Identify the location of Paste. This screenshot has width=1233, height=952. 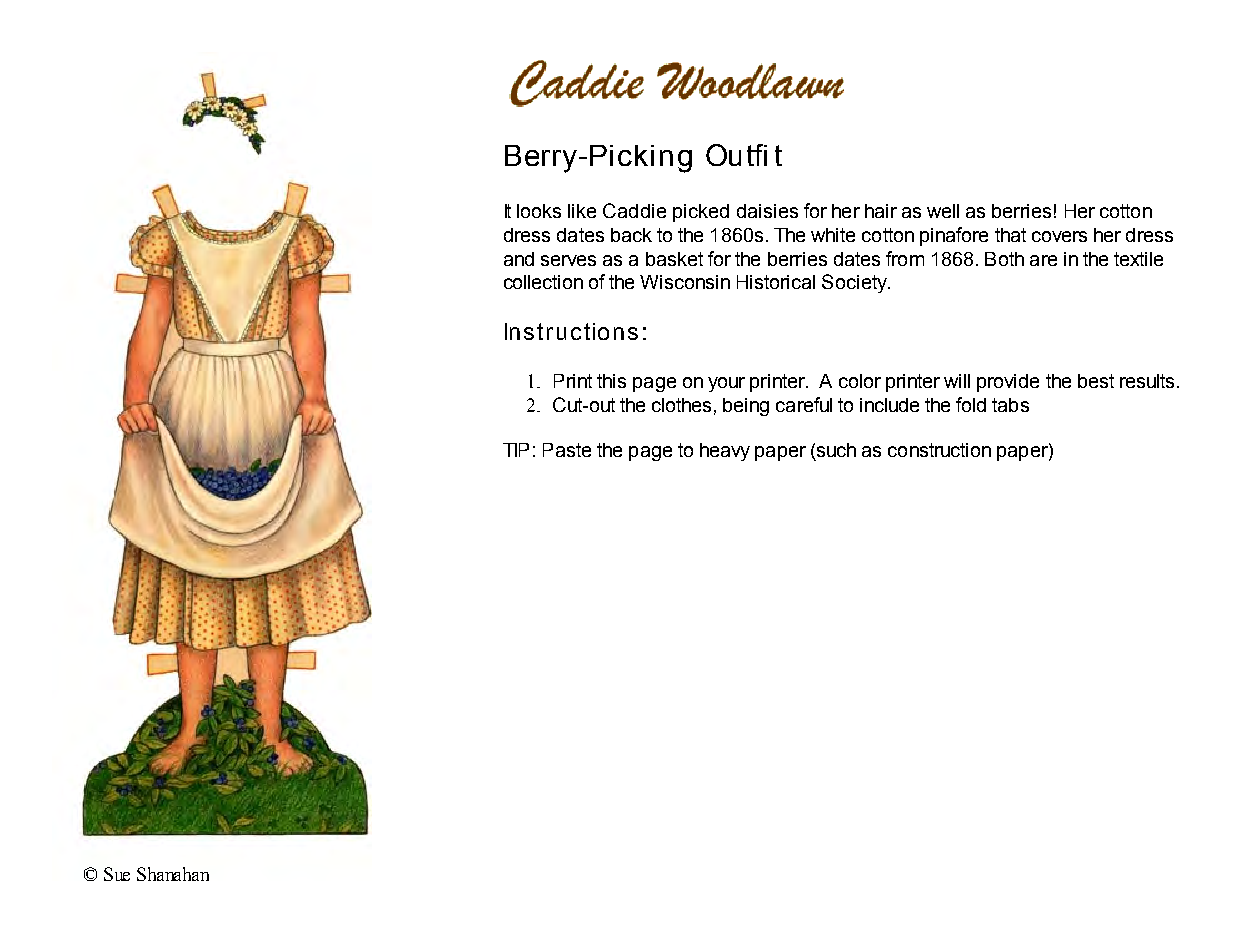
(567, 450).
